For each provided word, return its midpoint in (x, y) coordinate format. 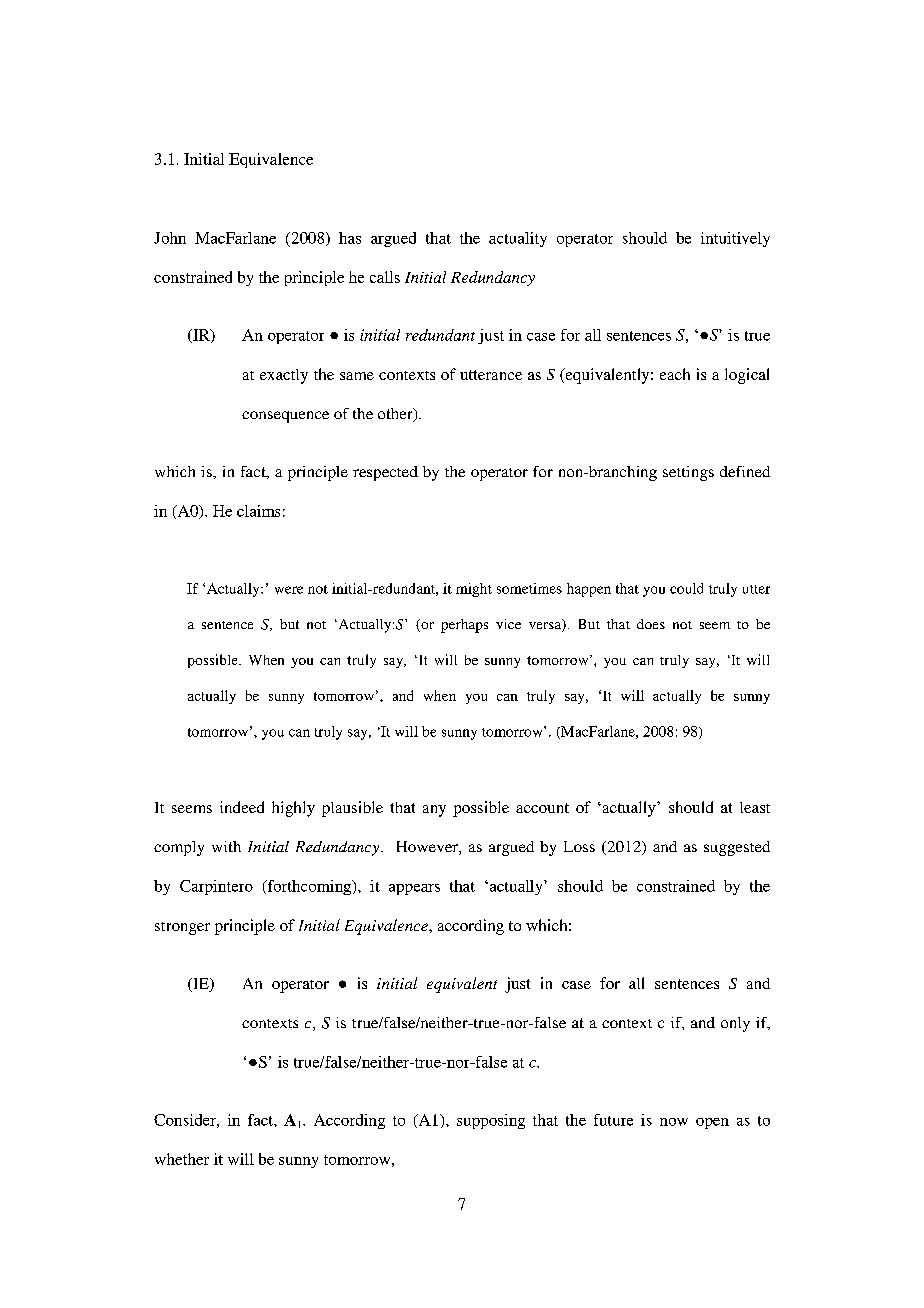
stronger (182, 928)
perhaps (464, 626)
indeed (242, 807)
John (170, 238)
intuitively (735, 239)
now (674, 1122)
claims (258, 511)
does (651, 624)
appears (414, 889)
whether (182, 1159)
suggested (737, 848)
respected (385, 473)
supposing (491, 1121)
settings (688, 473)
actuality (518, 239)
